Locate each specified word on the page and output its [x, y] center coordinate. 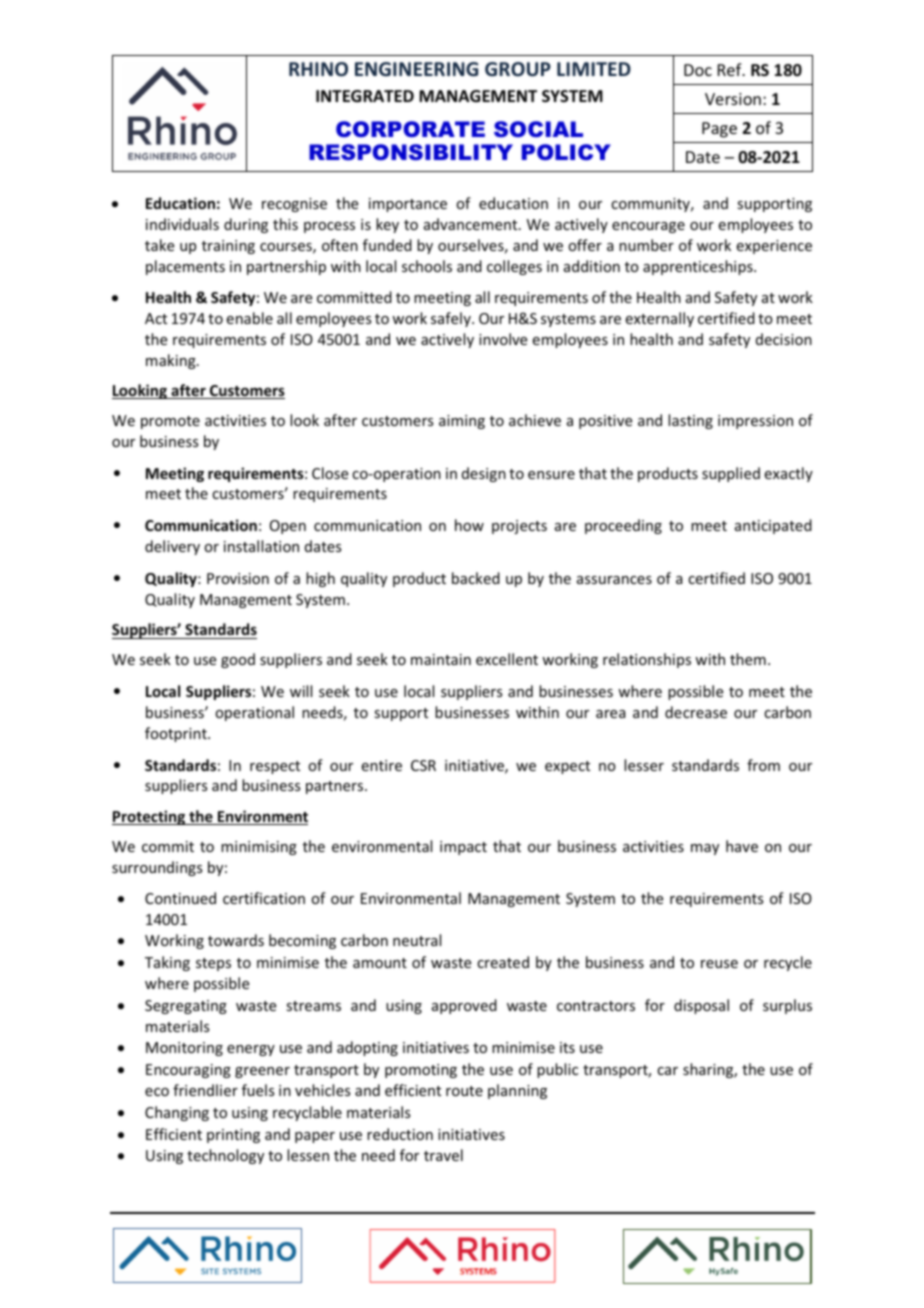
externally [660, 319]
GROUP [518, 69]
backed [476, 578]
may [705, 849]
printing [233, 1136]
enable [250, 318]
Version [733, 99]
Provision [238, 578]
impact [463, 848]
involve [503, 339]
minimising [259, 848]
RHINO [318, 69]
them [748, 659]
